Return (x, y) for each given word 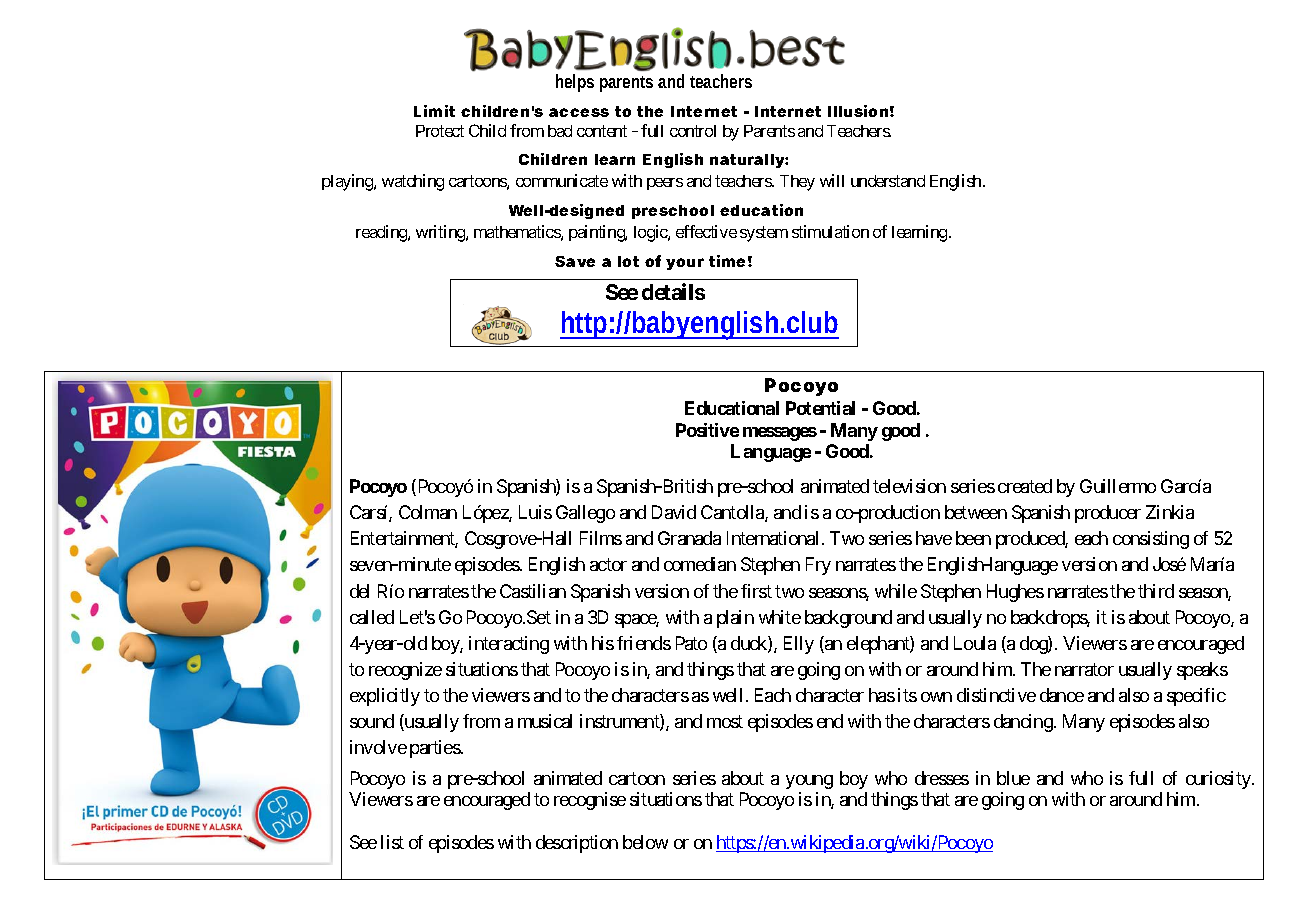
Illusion (858, 111)
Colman (428, 512)
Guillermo (1118, 486)
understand (888, 181)
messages (780, 434)
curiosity (1219, 780)
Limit (434, 111)
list (392, 842)
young (809, 782)
